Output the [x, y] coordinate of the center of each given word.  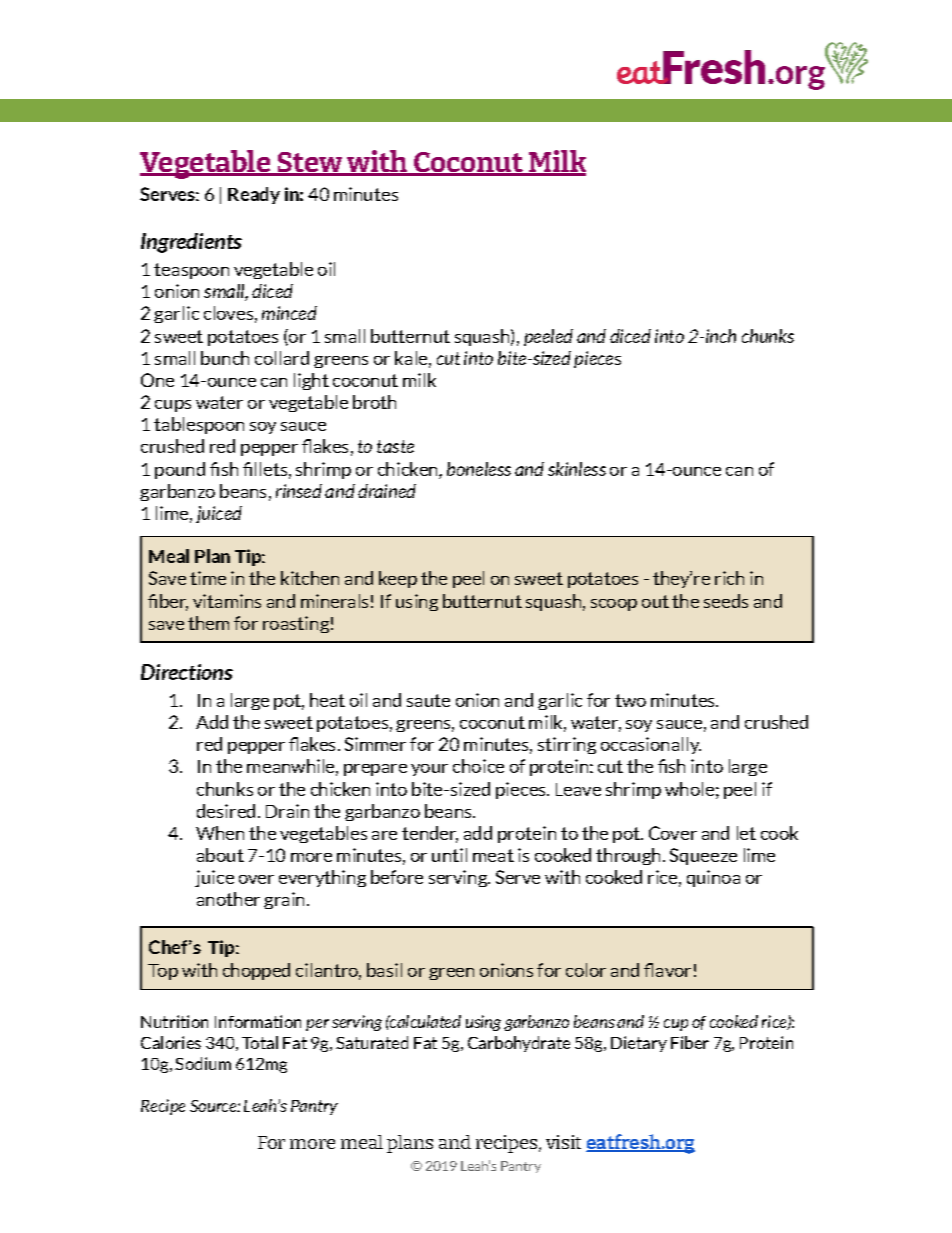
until [449, 855]
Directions [187, 672]
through [628, 856]
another [228, 899]
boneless [479, 469]
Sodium [203, 1063]
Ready [254, 195]
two [630, 700]
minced [289, 313]
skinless [577, 469]
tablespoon [199, 425]
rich [729, 578]
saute [428, 700]
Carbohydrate [519, 1044]
